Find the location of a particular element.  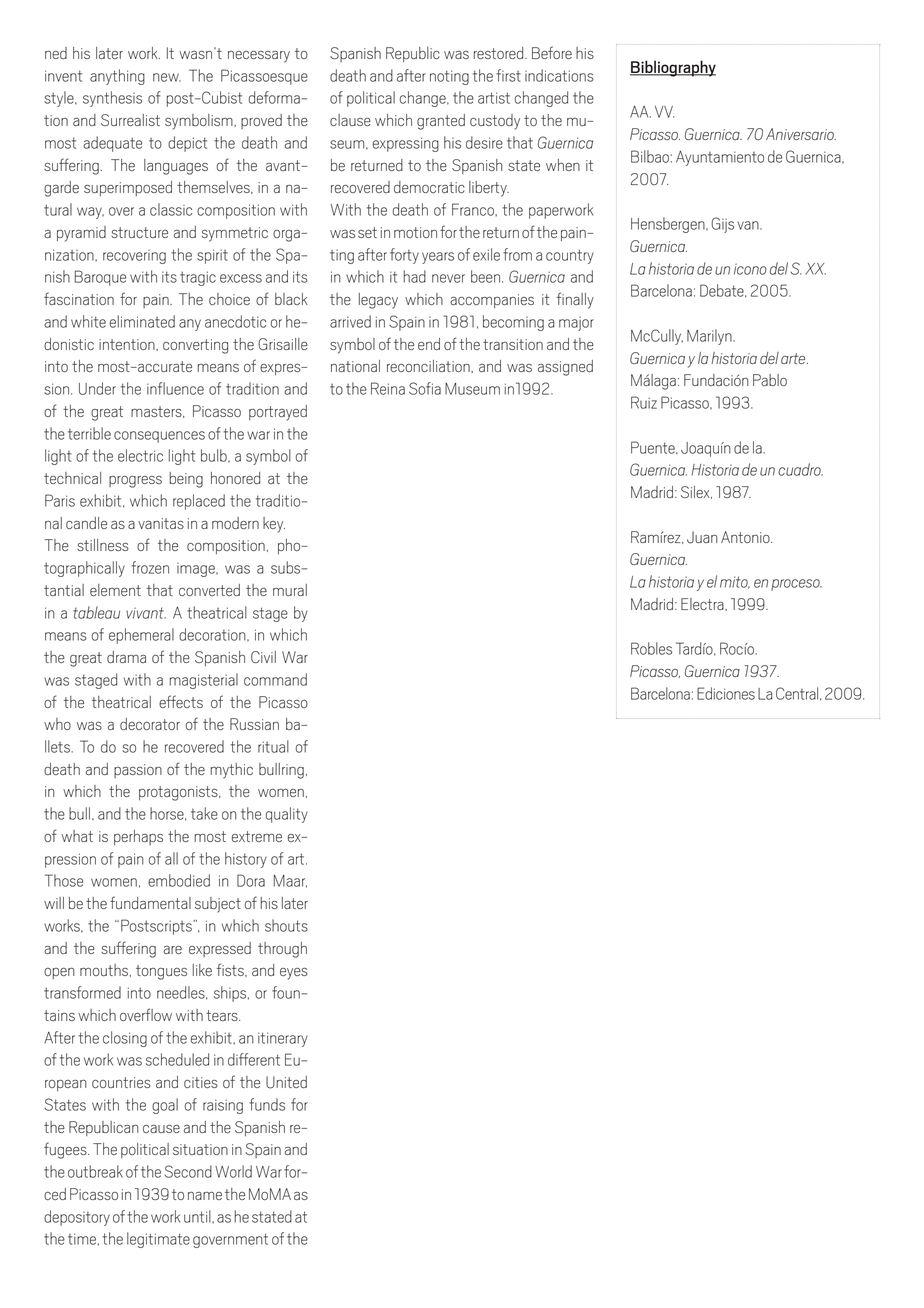

anything is located at coordinates (117, 77).
